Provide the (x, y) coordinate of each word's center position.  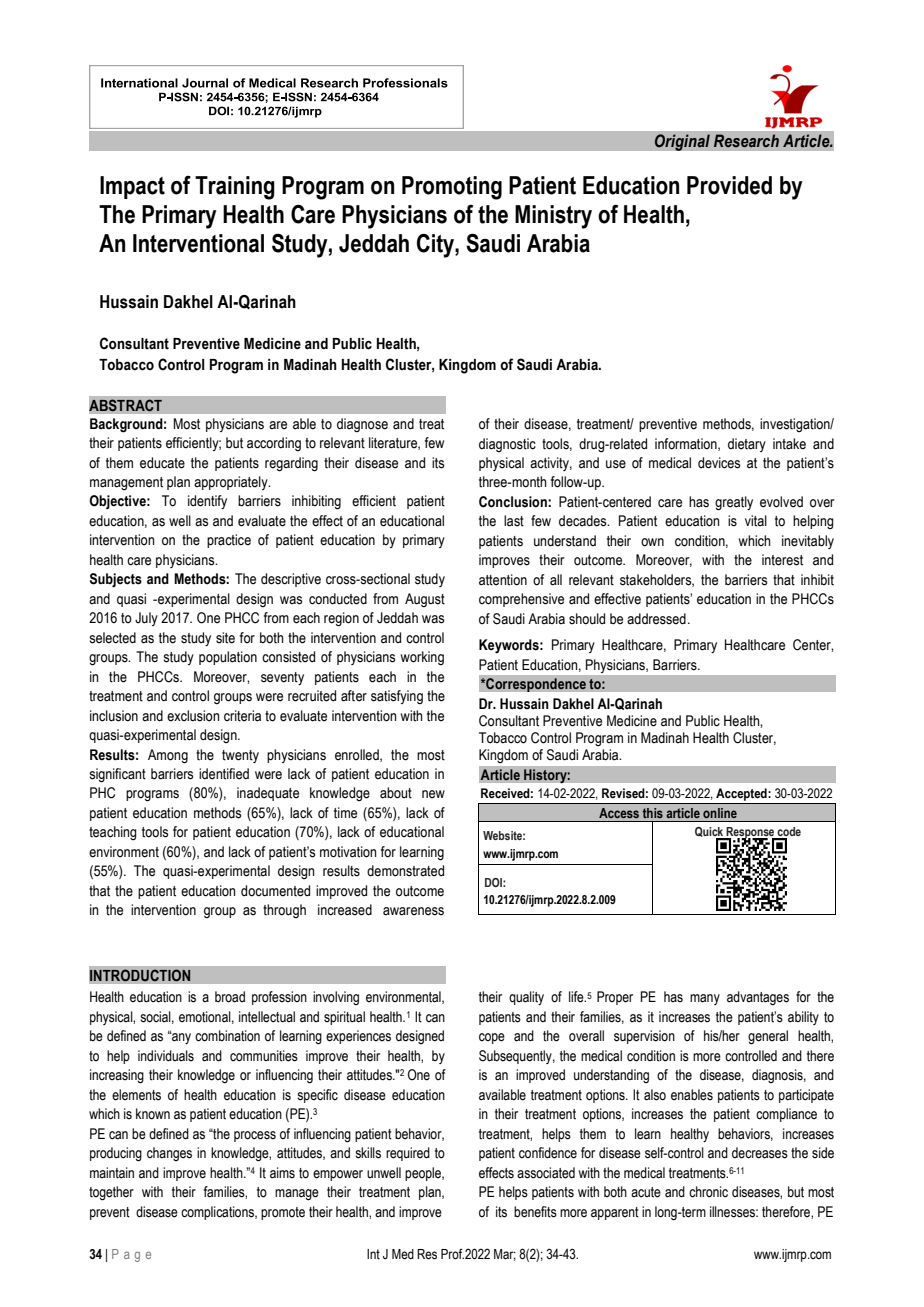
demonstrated (405, 871)
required (408, 1154)
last (514, 521)
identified (224, 774)
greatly (734, 503)
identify (207, 502)
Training (235, 188)
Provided (729, 185)
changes (169, 1154)
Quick (710, 833)
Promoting (452, 188)
